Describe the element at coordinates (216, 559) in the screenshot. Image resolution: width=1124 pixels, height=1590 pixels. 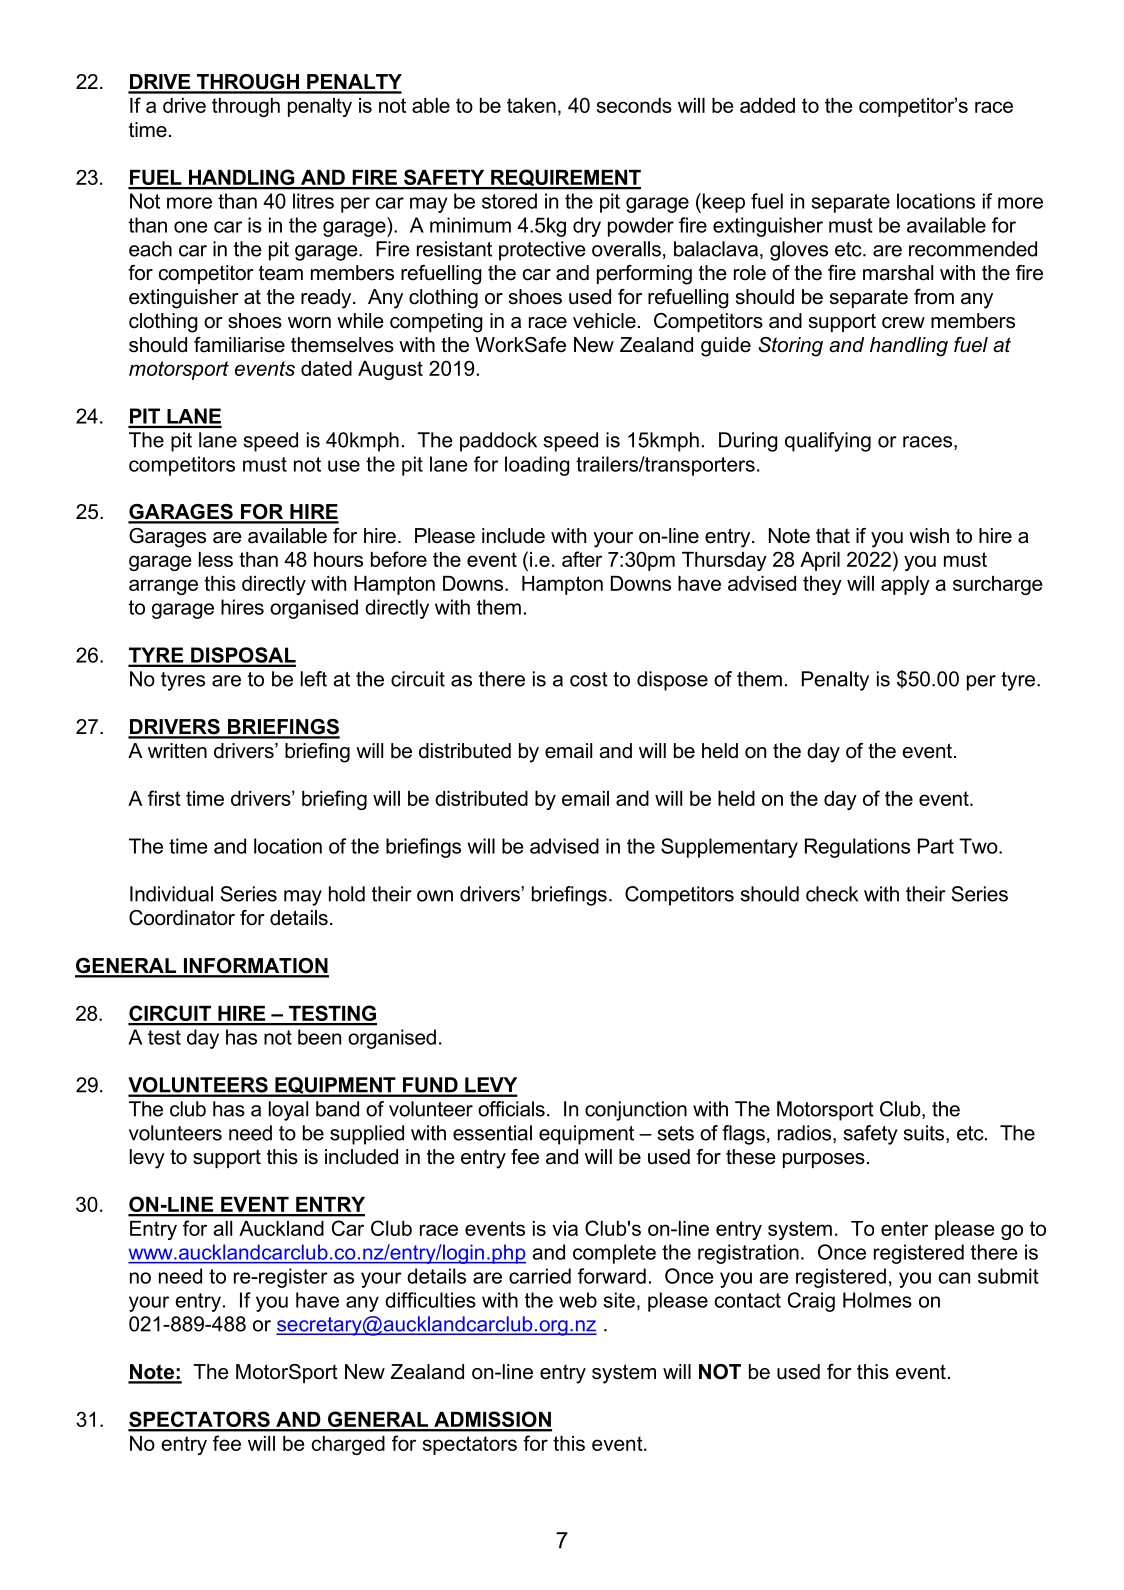
I see `less` at that location.
